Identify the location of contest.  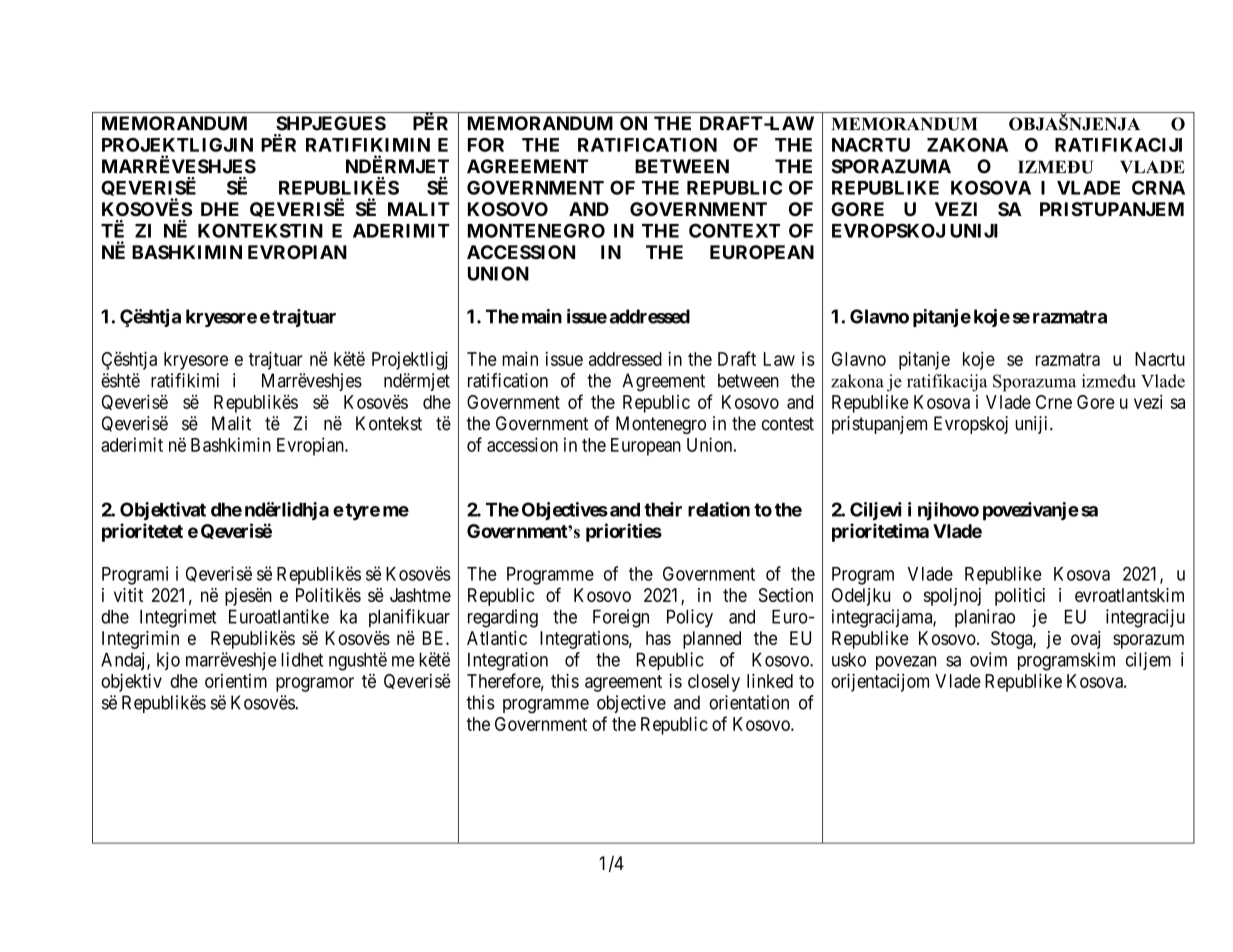
(788, 424).
